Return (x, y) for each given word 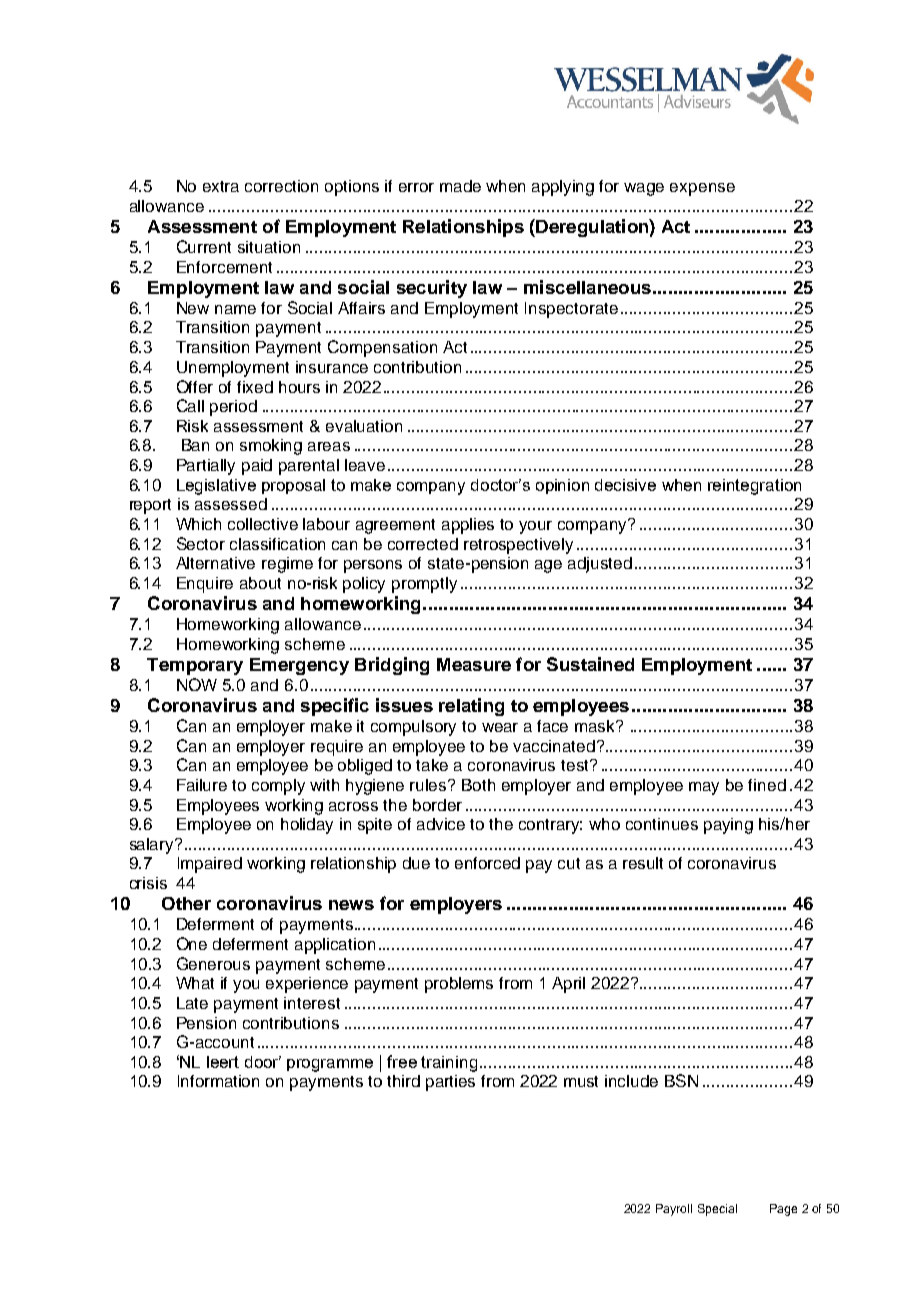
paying (728, 826)
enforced (487, 863)
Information (218, 1081)
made (460, 186)
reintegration (754, 487)
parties (450, 1083)
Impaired (210, 865)
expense (702, 189)
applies (468, 526)
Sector (201, 543)
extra (221, 186)
